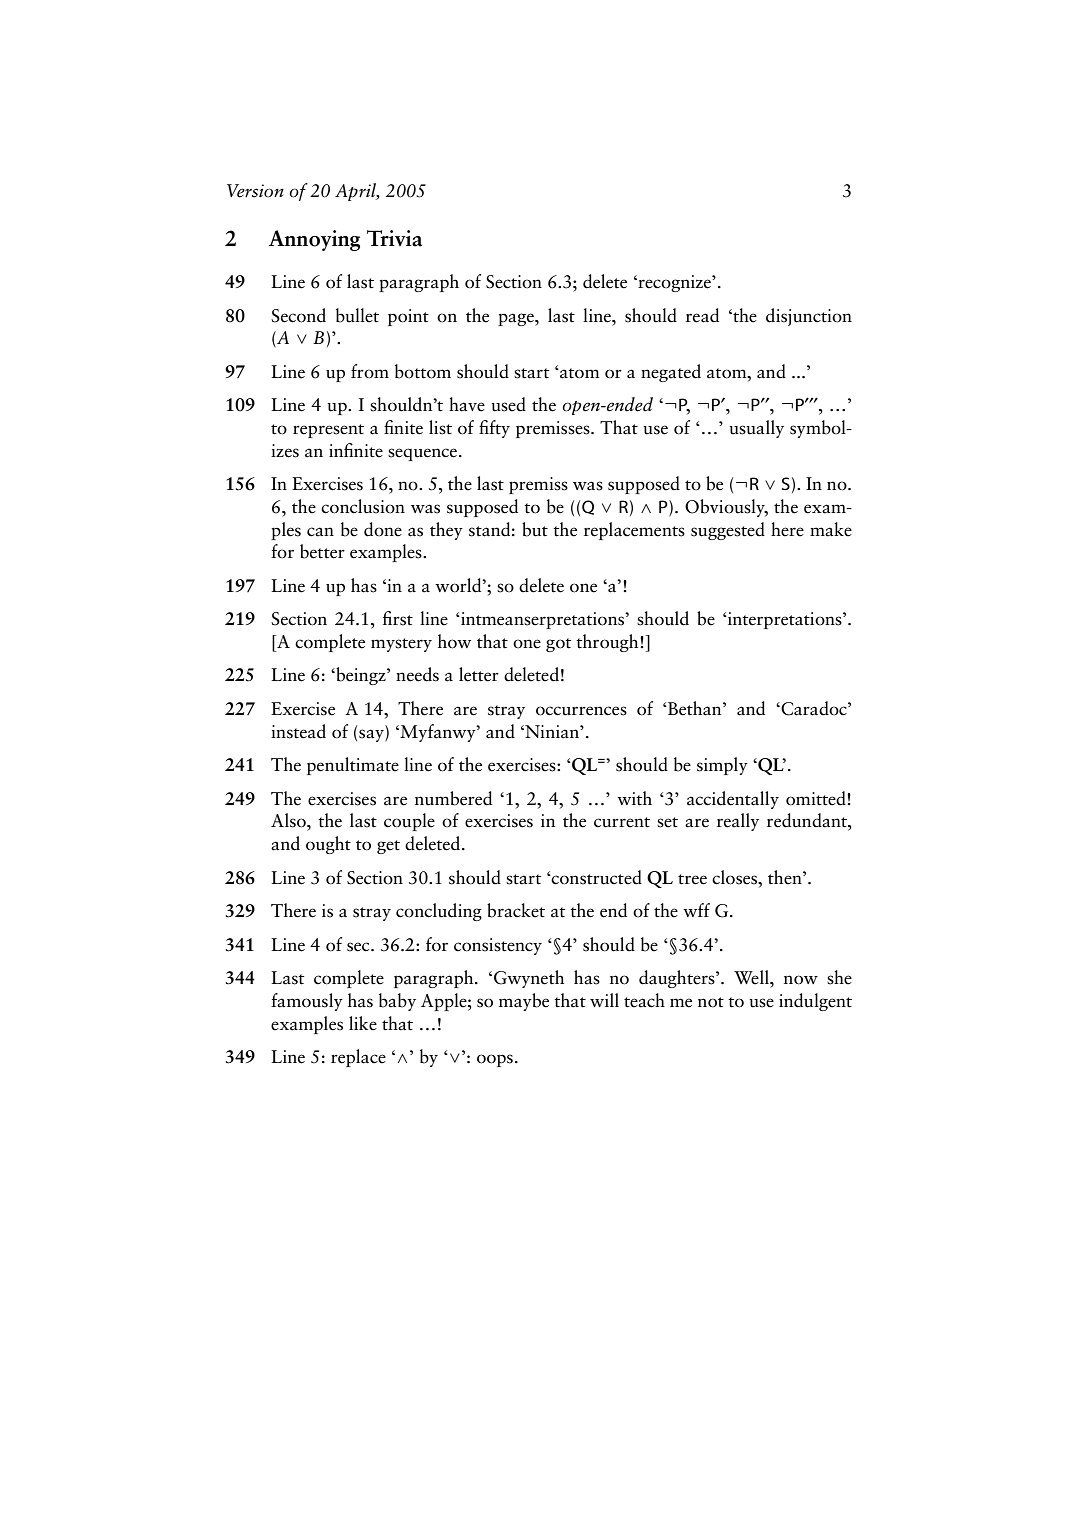 The height and width of the document is (1527, 1079). I want to click on from, so click(370, 371).
